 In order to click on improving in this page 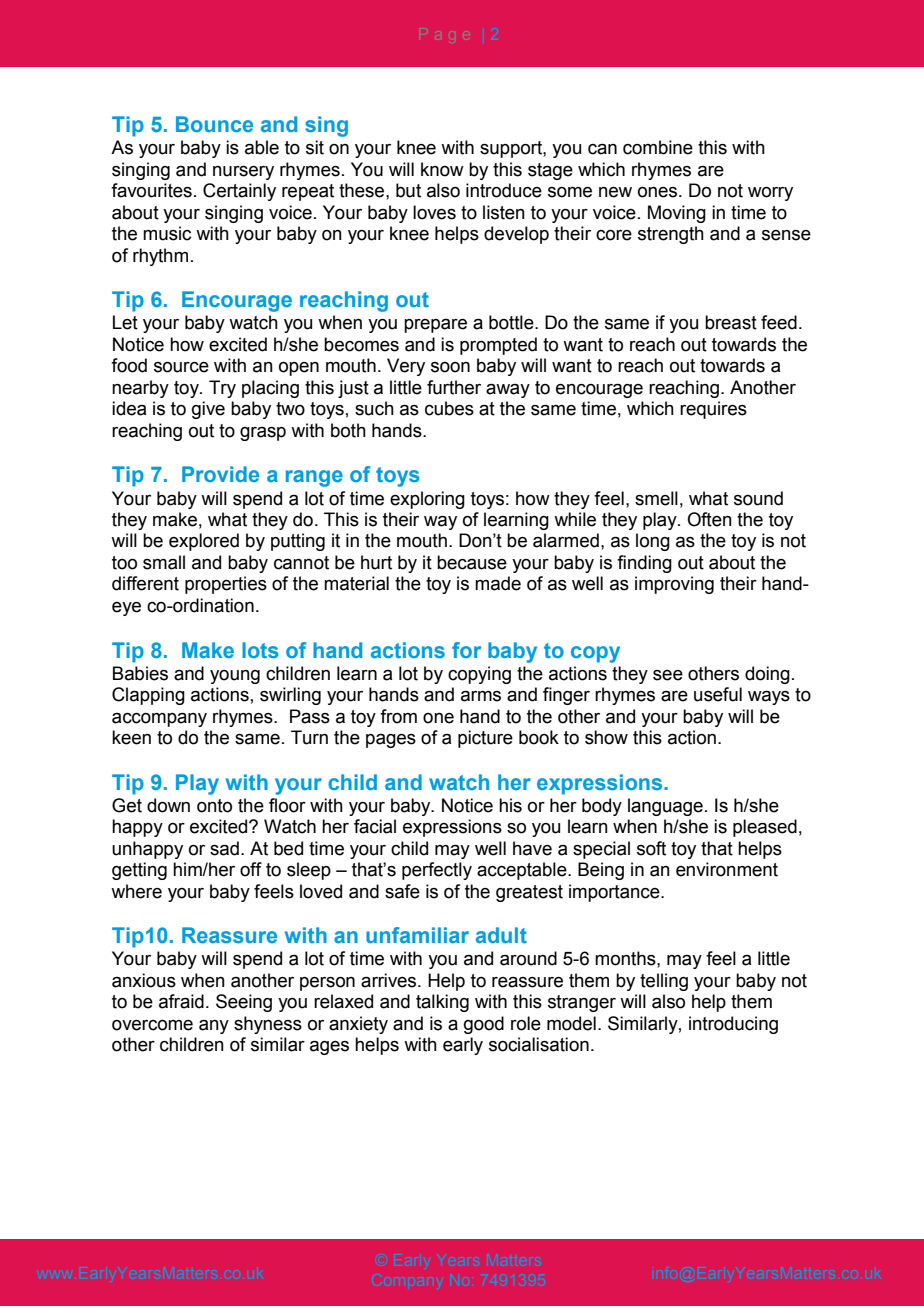, I will do `click(674, 585)`.
